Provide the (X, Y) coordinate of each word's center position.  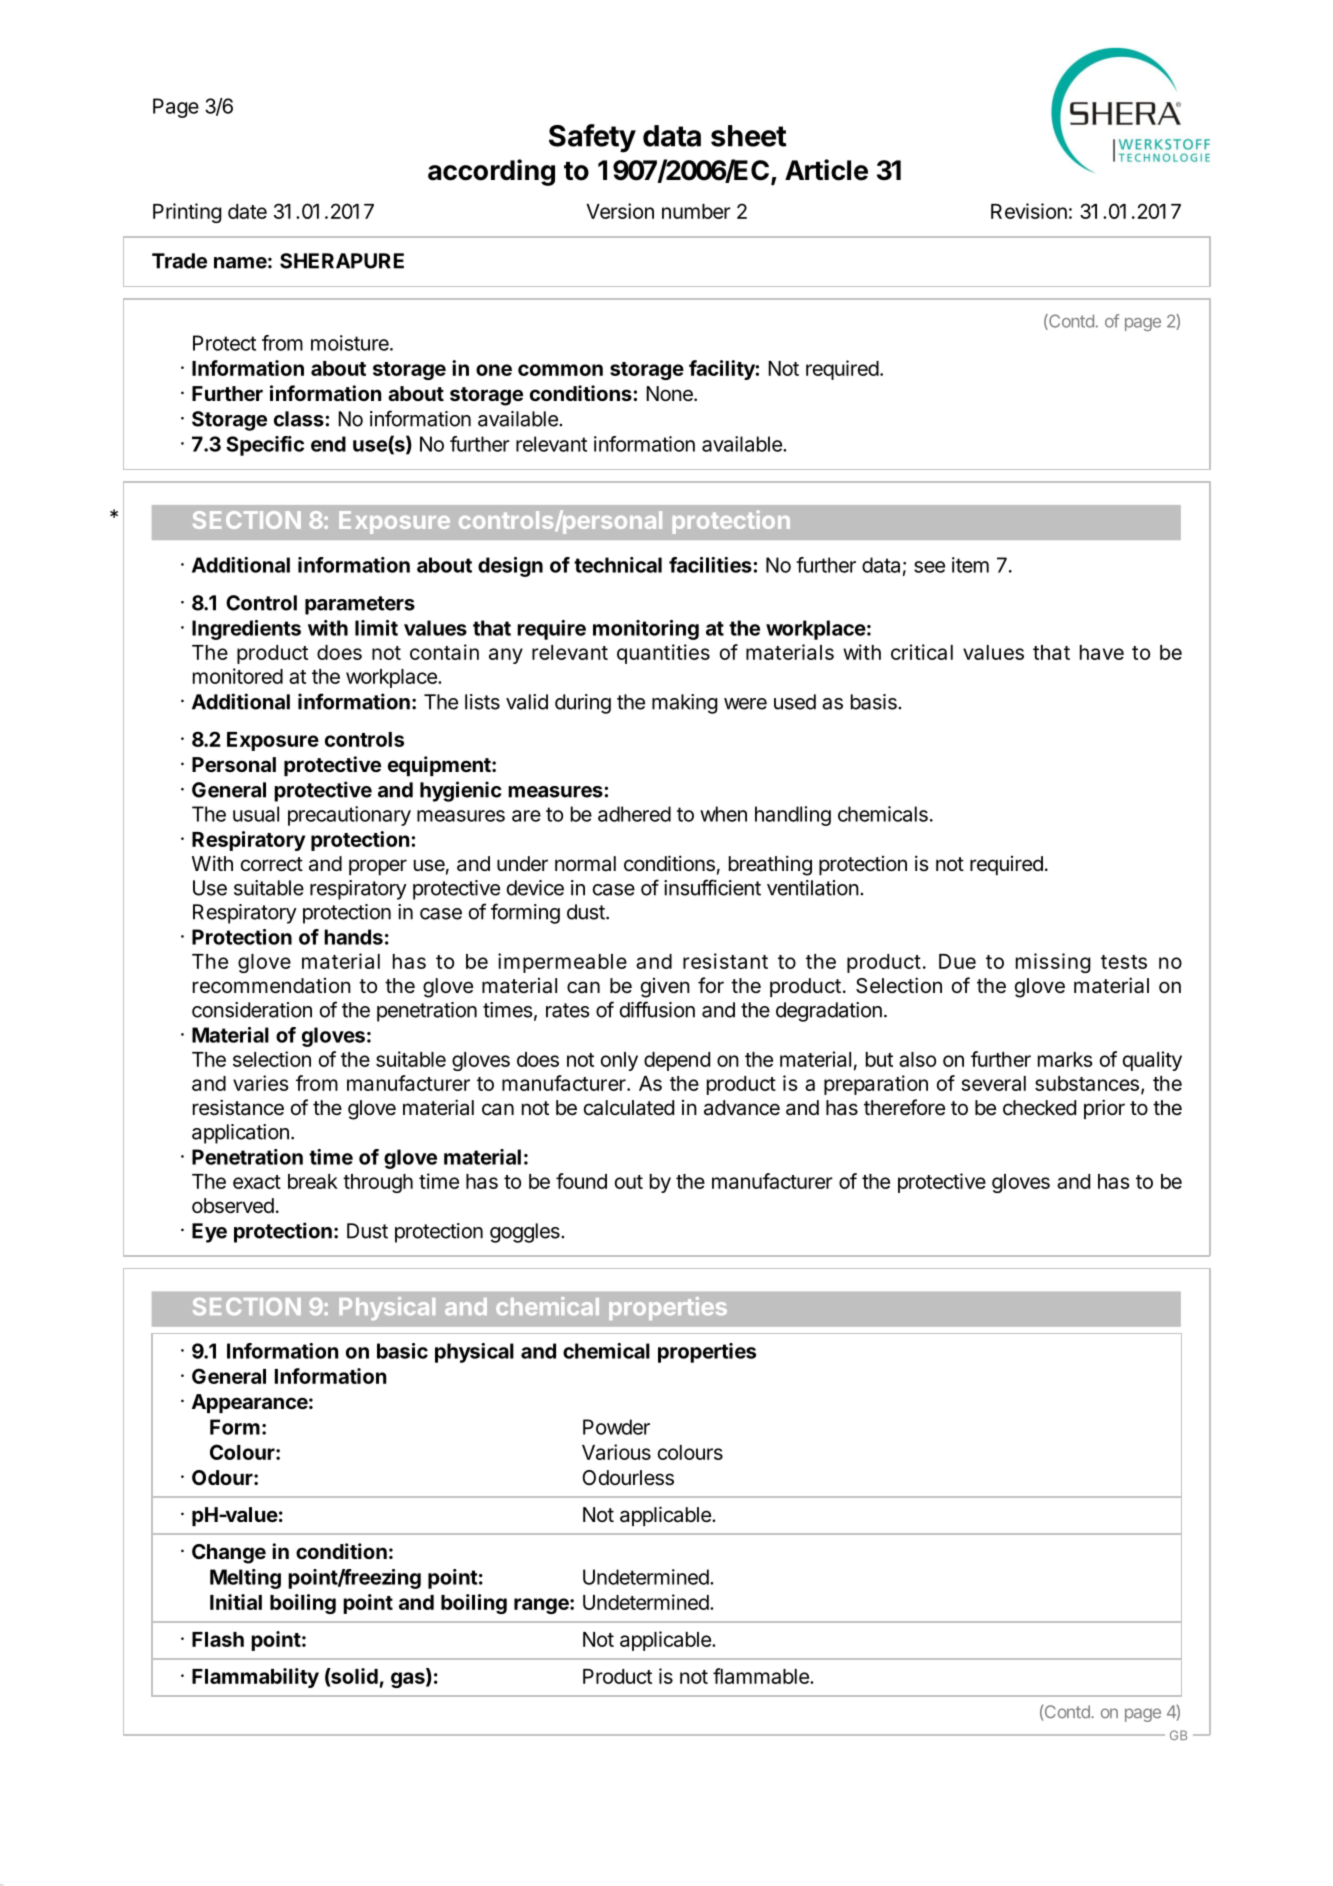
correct (272, 864)
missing (1053, 963)
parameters (360, 605)
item (970, 565)
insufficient (712, 887)
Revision (1029, 211)
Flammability (255, 1678)
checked (1039, 1108)
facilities (711, 565)
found (581, 1181)
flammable (762, 1676)
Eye (209, 1233)
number (696, 211)
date (247, 211)
